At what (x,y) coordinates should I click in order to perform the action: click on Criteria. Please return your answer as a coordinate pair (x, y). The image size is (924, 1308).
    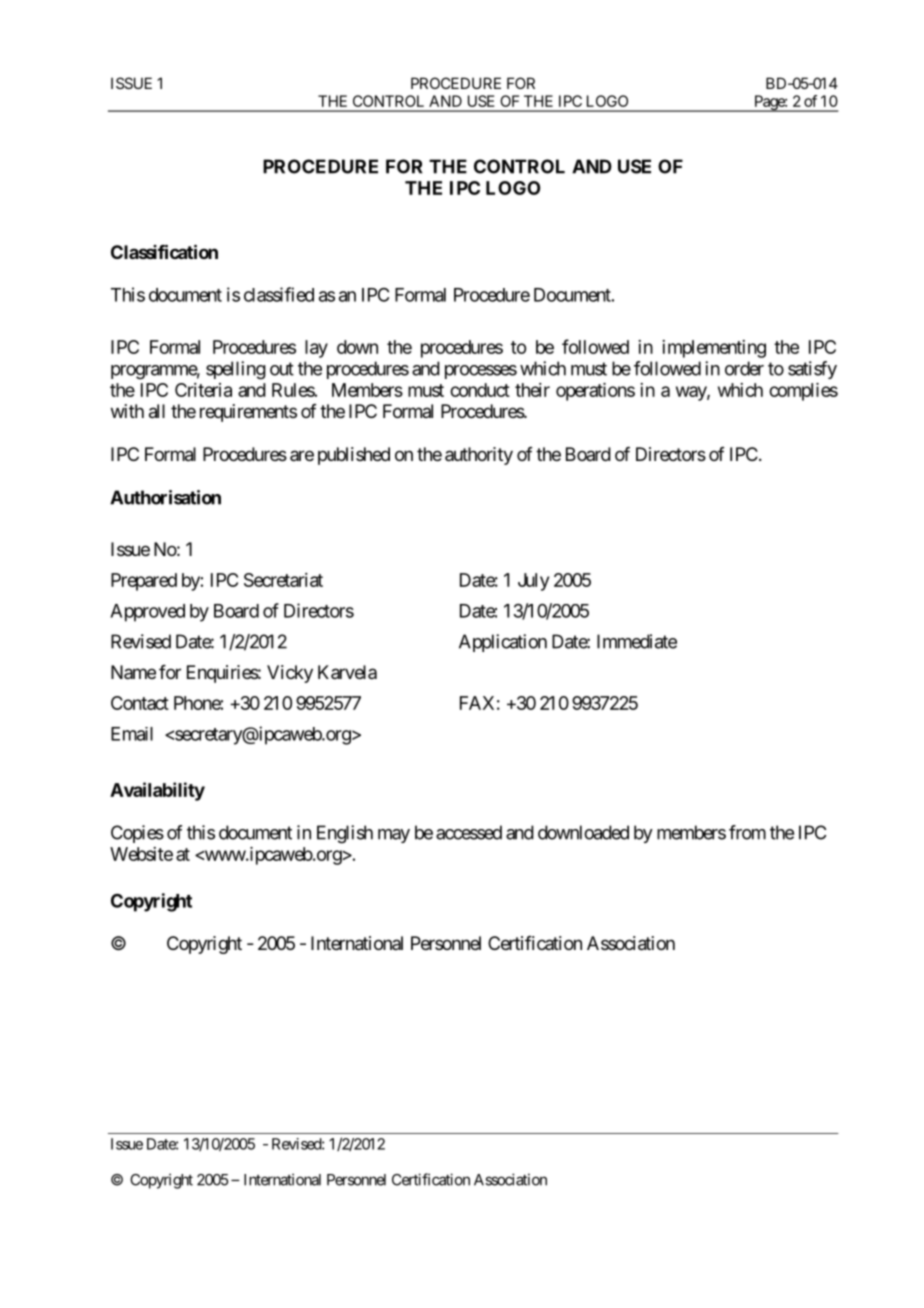
    Looking at the image, I should click on (203, 390).
